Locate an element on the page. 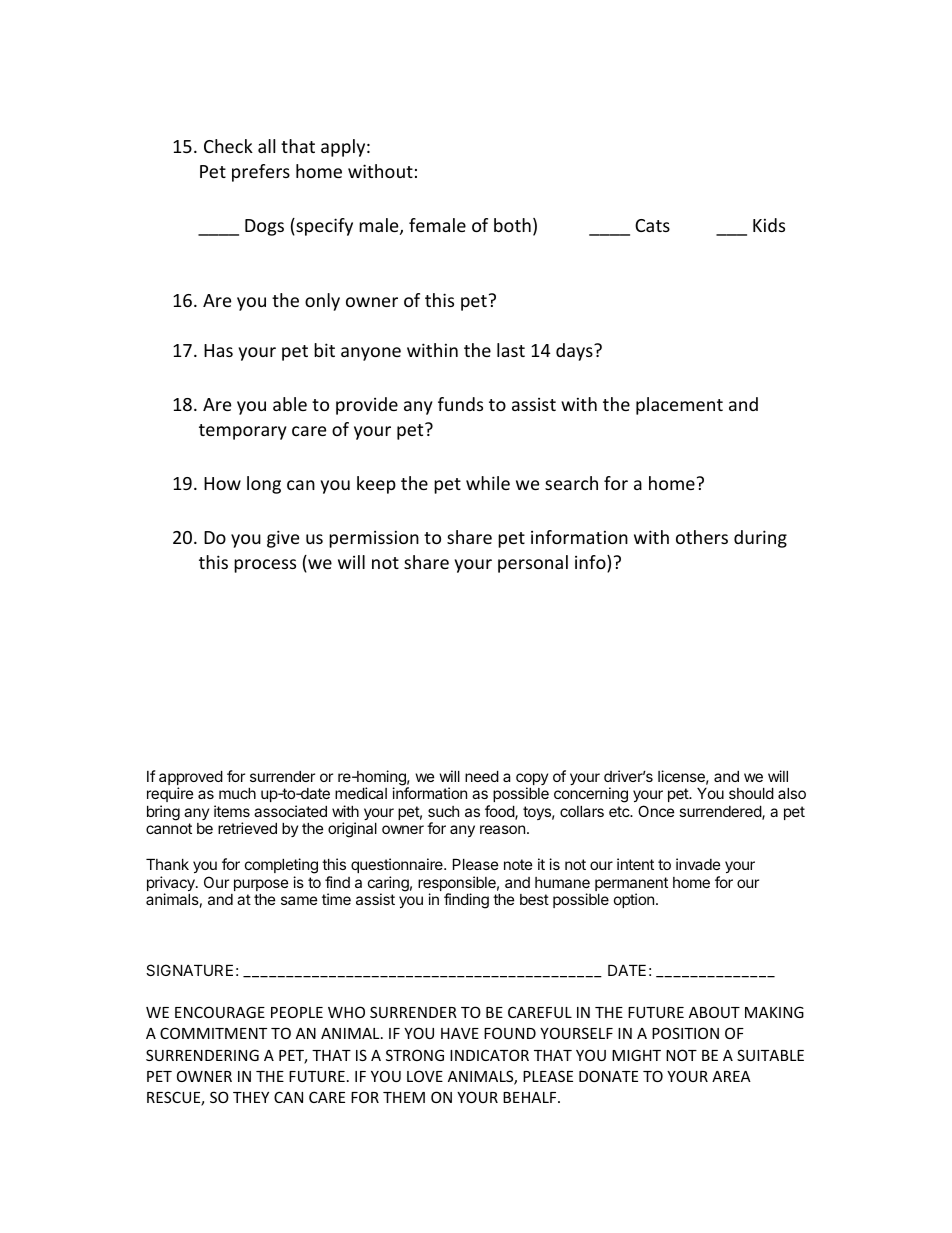 Image resolution: width=952 pixels, height=1233 pixels. much is located at coordinates (237, 793).
